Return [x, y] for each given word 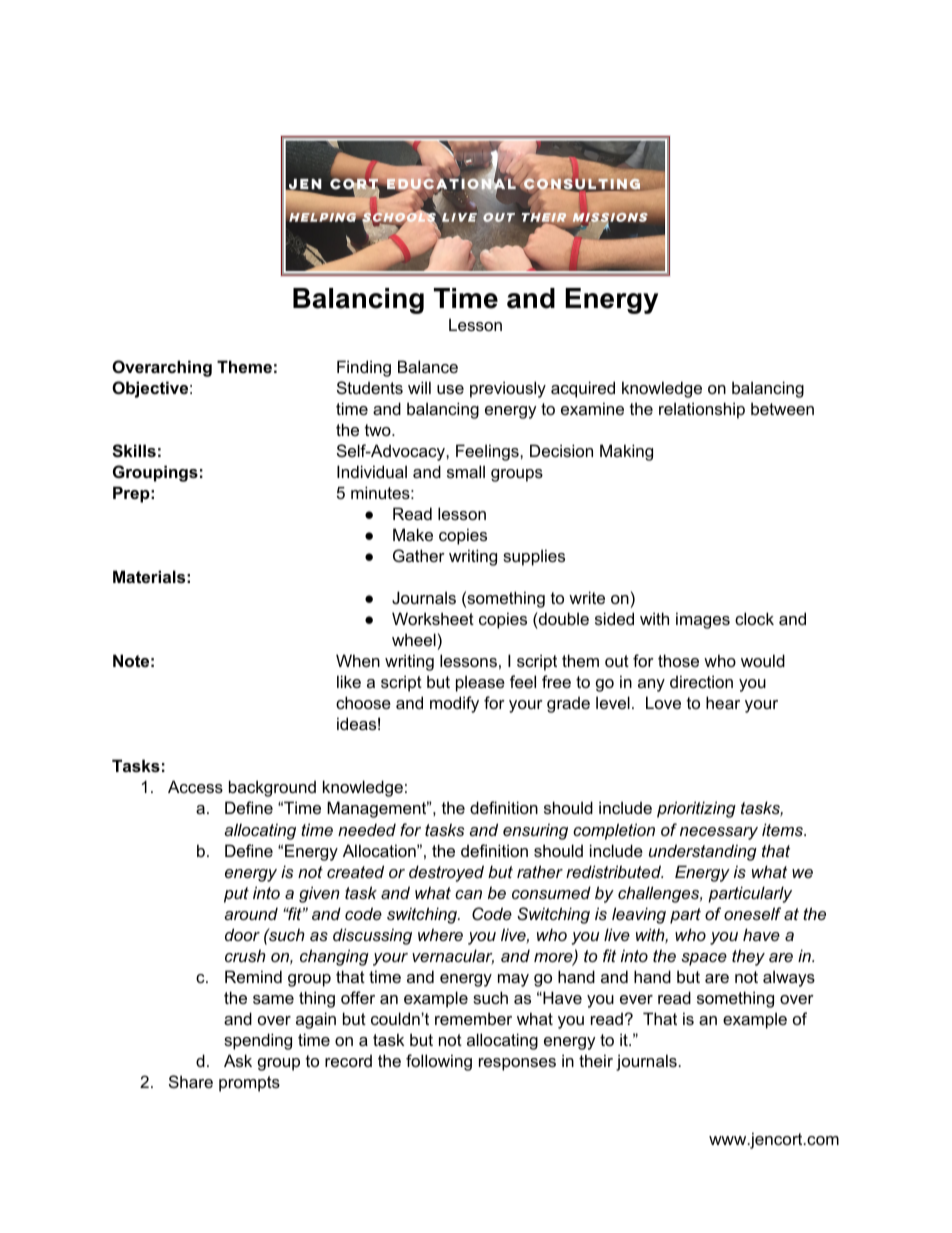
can [468, 894]
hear [723, 702]
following [439, 1062]
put [236, 895]
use [450, 389]
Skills [134, 451]
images [703, 620]
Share [191, 1081]
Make [413, 534]
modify [454, 704]
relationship [702, 410]
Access [195, 786]
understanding [703, 852]
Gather [419, 555]
